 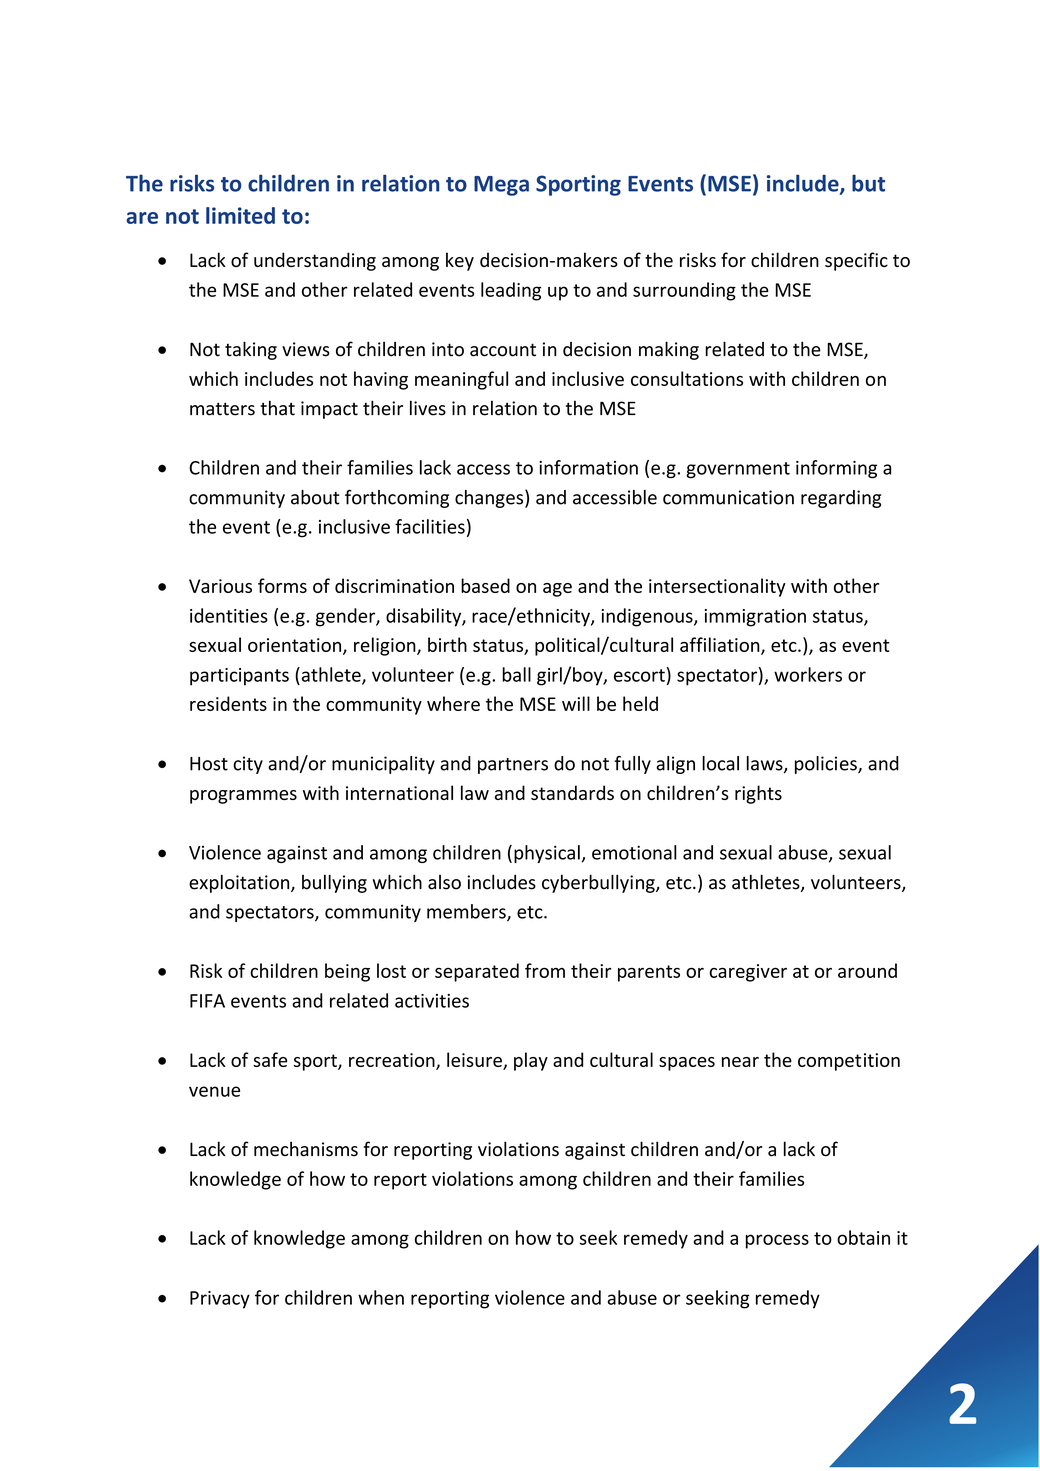 I want to click on from, so click(x=545, y=970).
